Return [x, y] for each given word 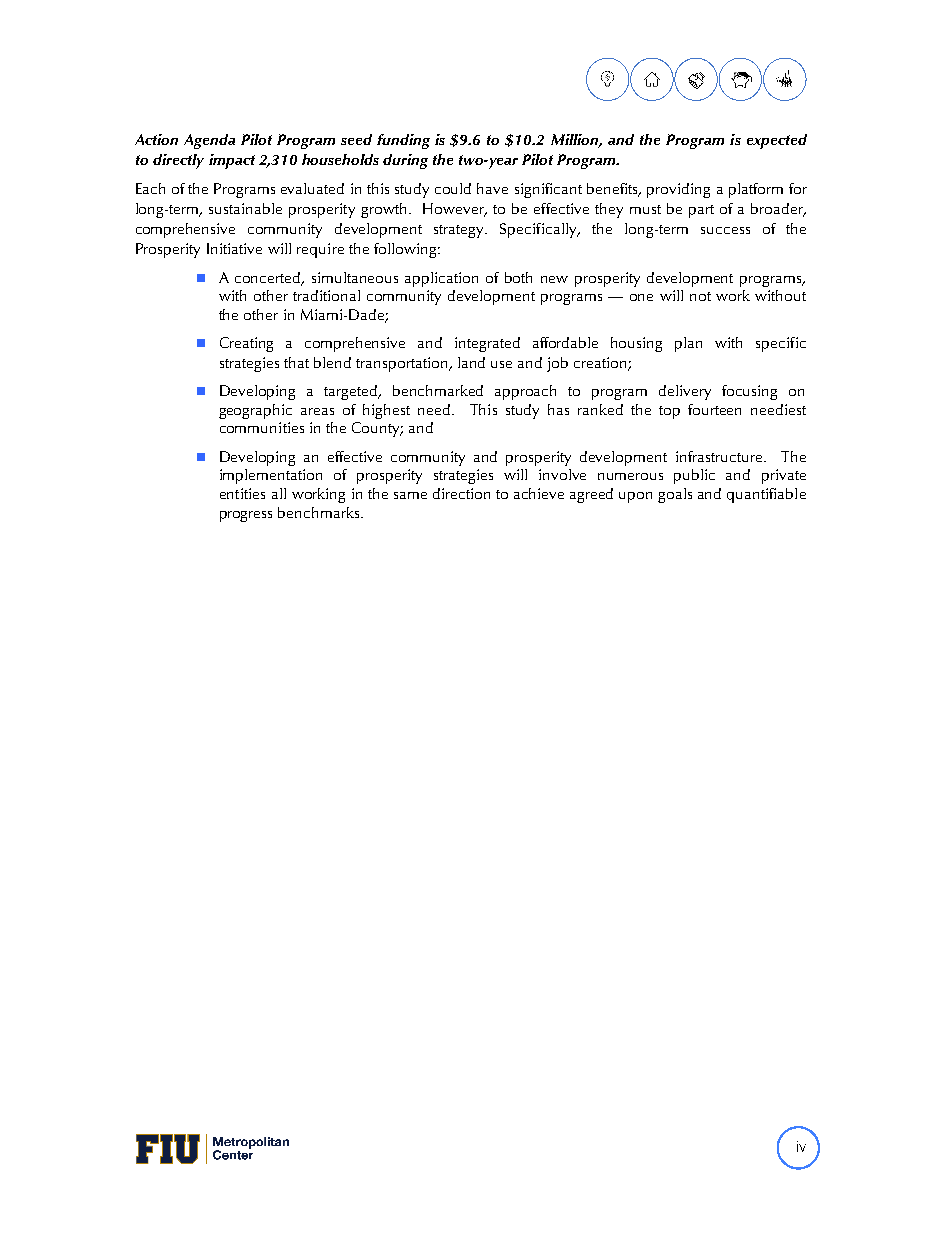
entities [242, 493]
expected [777, 141]
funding [403, 141]
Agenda [209, 141]
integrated [487, 344]
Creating [246, 344]
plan [688, 344]
